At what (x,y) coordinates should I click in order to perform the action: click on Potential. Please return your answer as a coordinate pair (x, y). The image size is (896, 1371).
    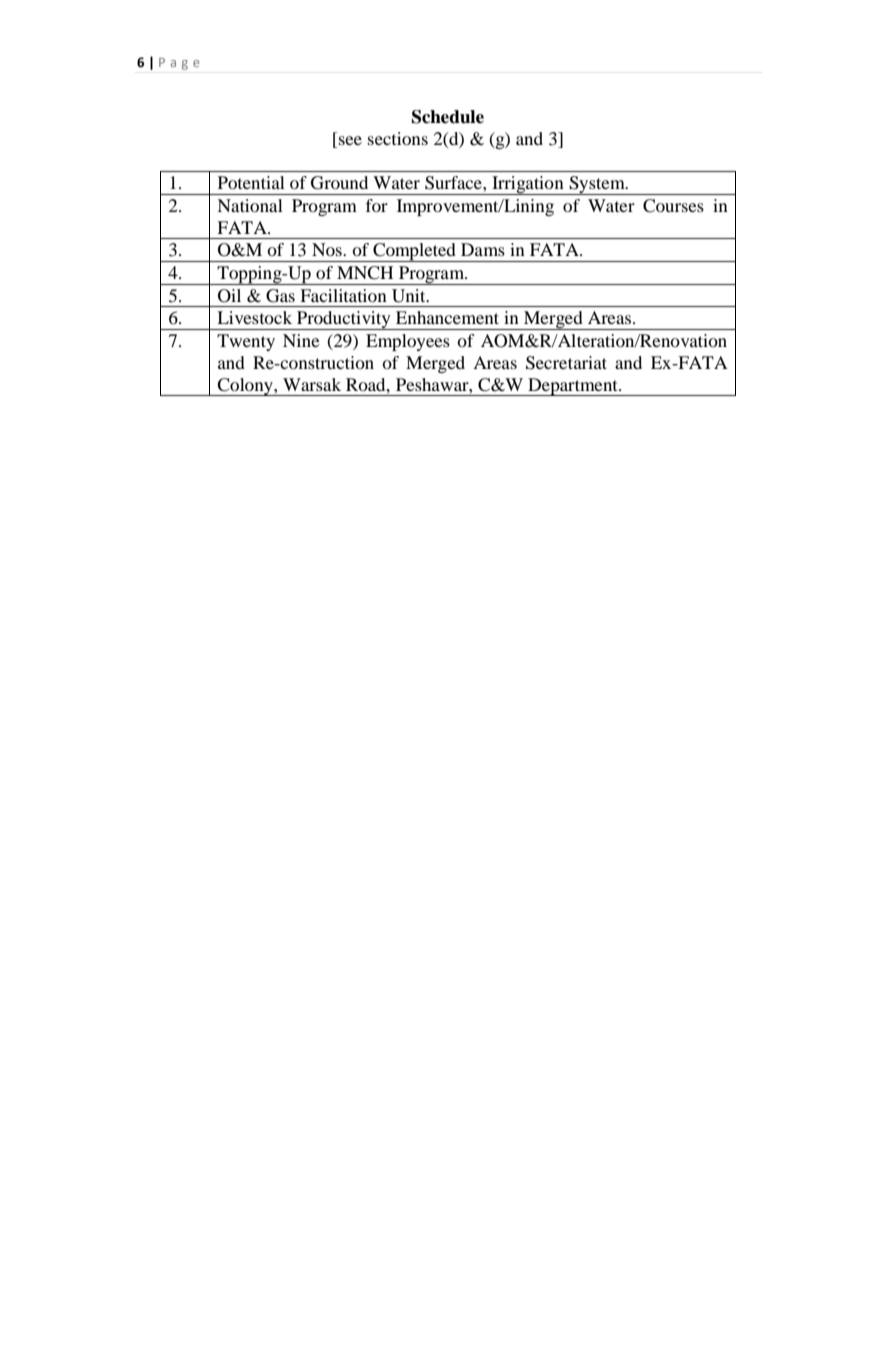
    Looking at the image, I should click on (251, 182).
